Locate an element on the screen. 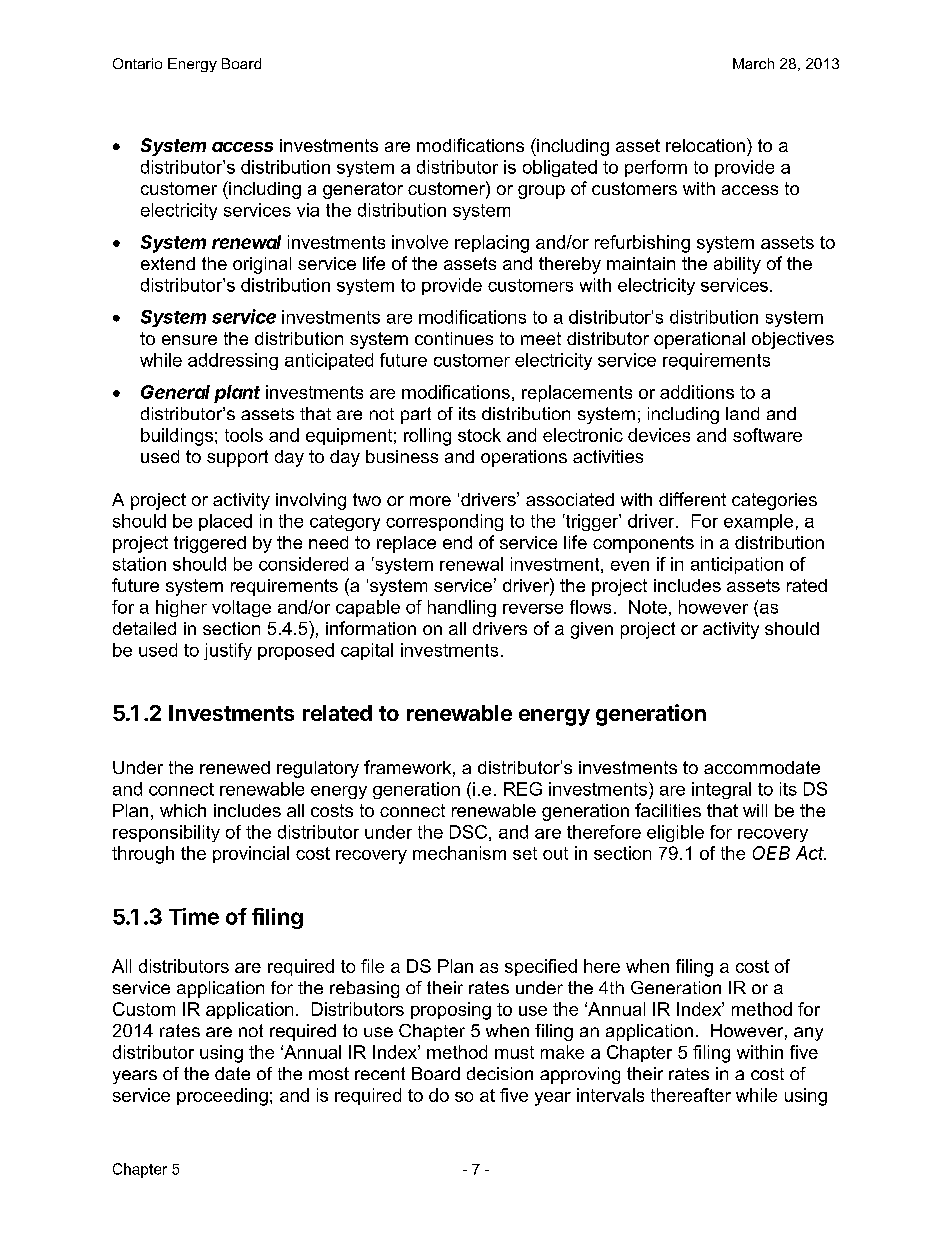 This screenshot has height=1233, width=952. March is located at coordinates (753, 63).
